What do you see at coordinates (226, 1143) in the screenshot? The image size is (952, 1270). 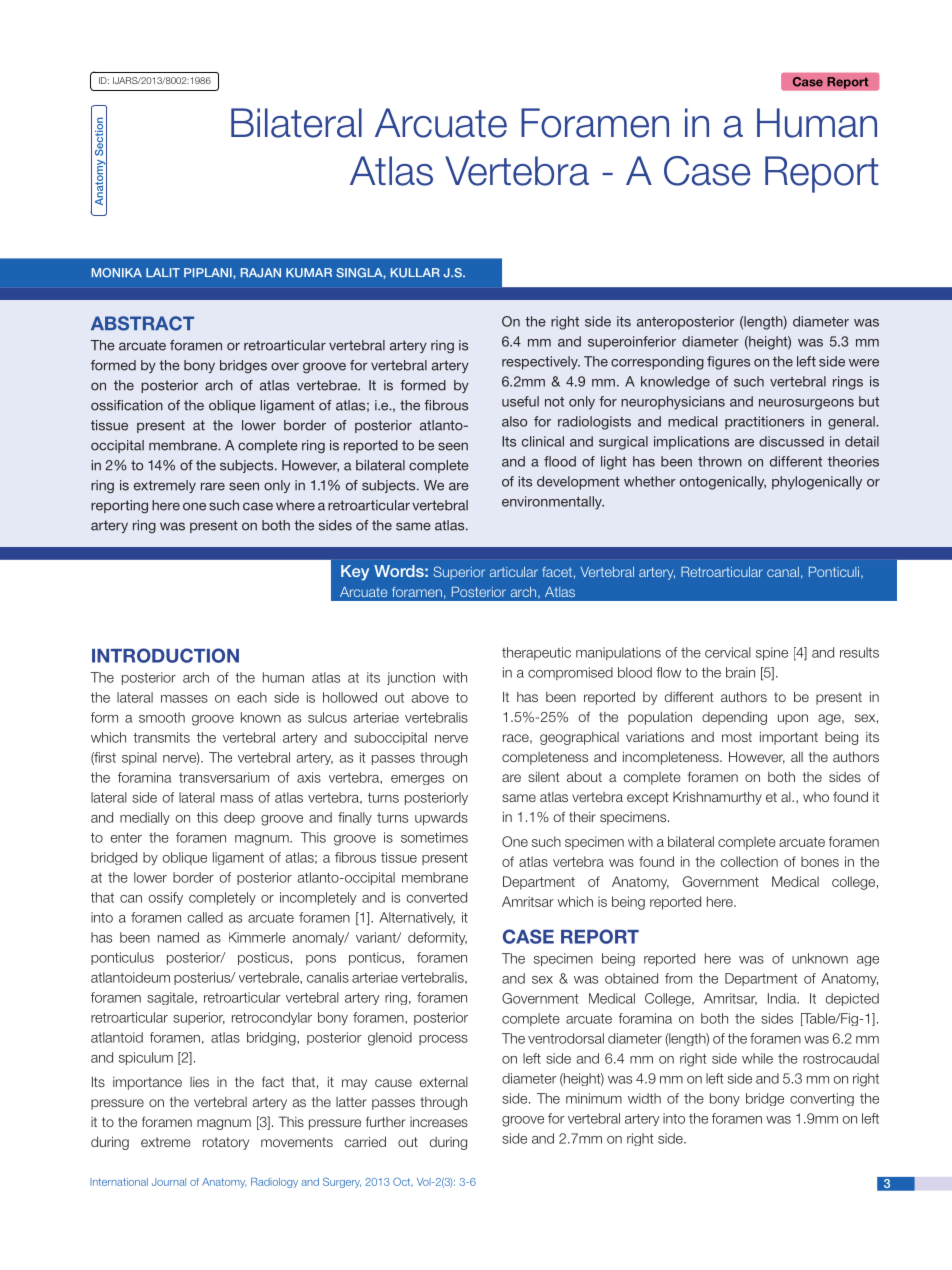 I see `rotatory` at bounding box center [226, 1143].
